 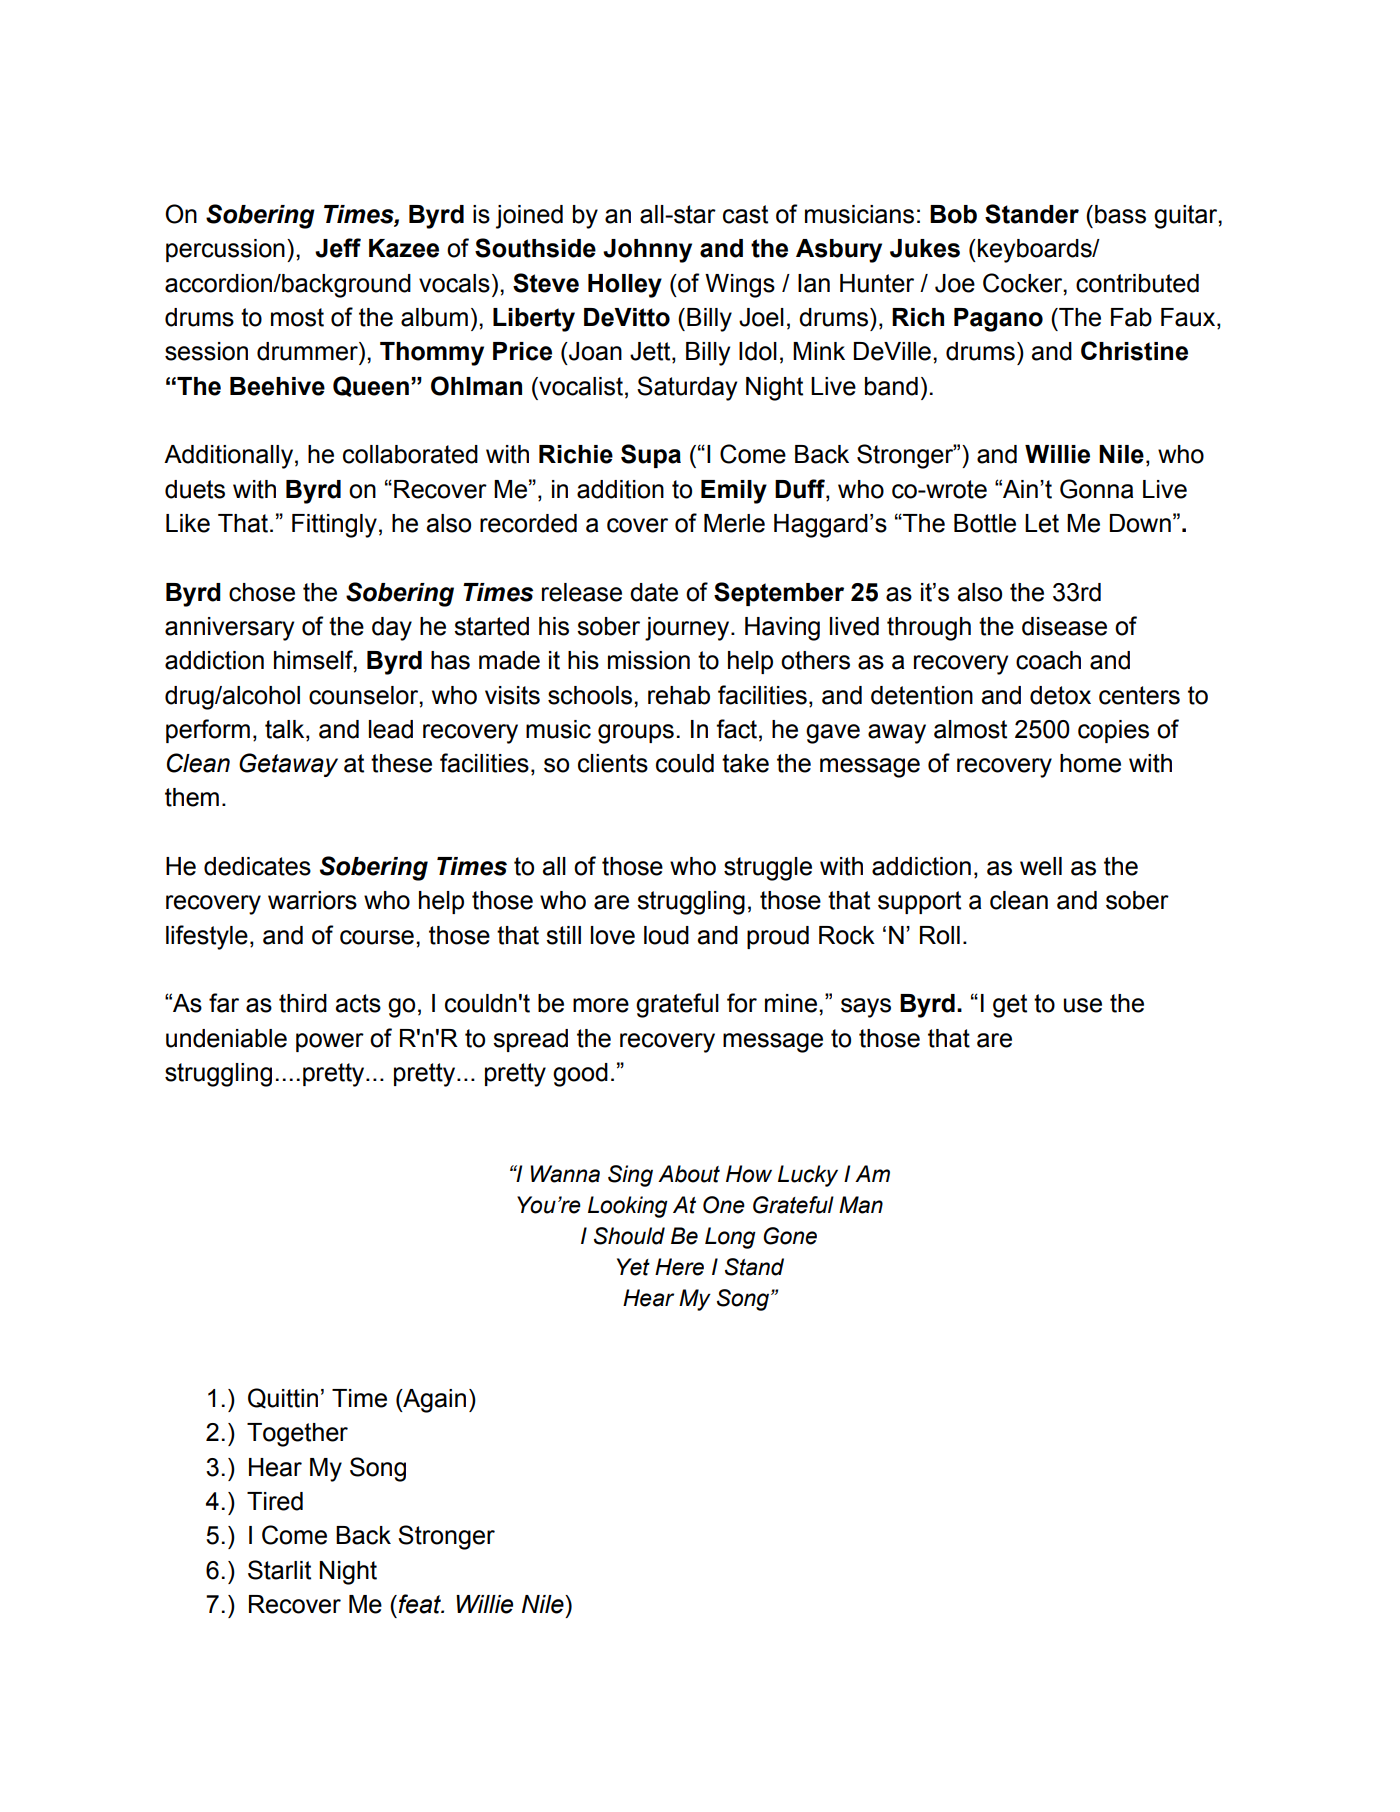 I want to click on Jeff, so click(x=338, y=248).
